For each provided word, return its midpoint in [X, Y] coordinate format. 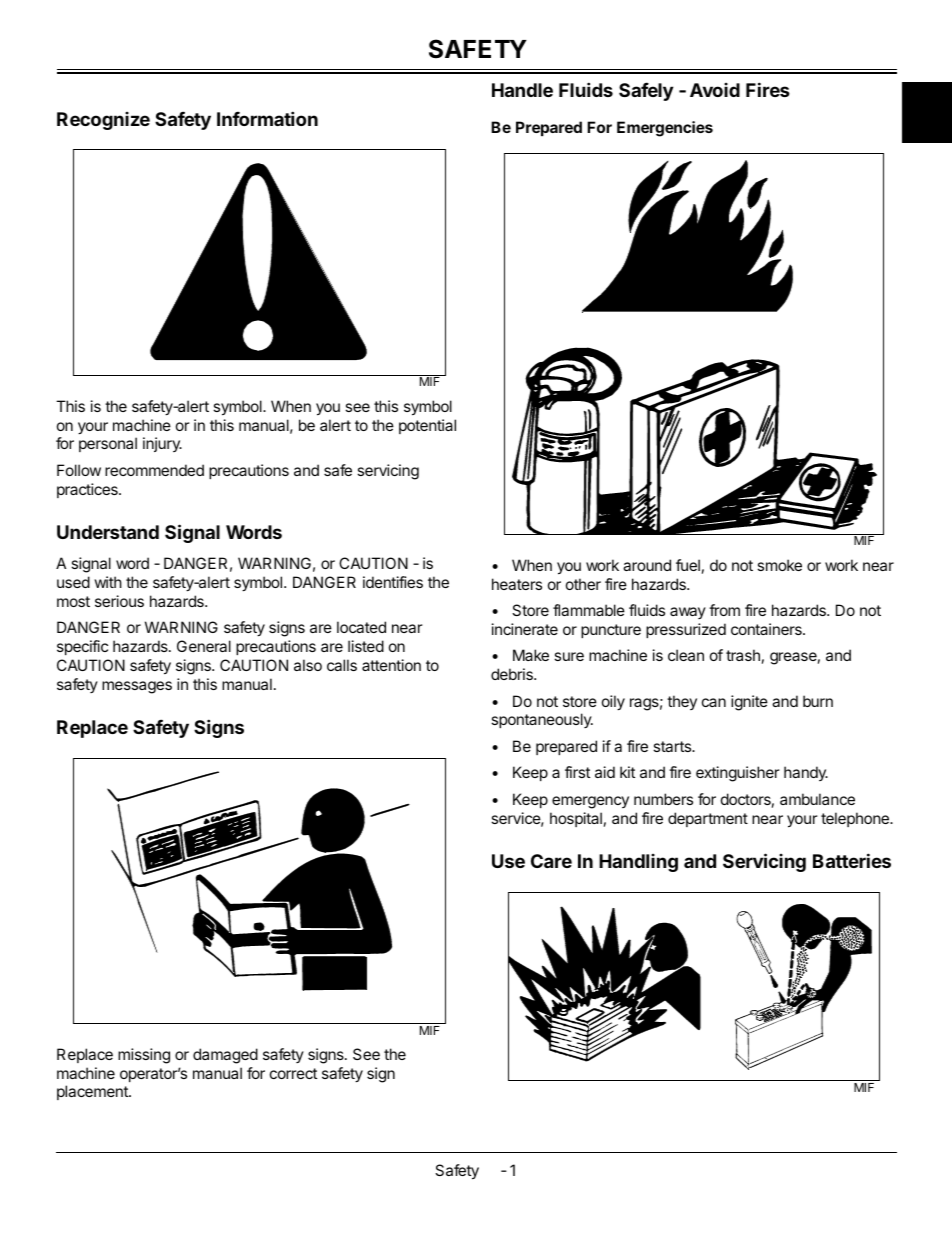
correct [293, 1073]
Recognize [103, 121]
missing [144, 1056]
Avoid [715, 90]
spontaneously [542, 720]
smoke [779, 565]
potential [427, 426]
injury [162, 444]
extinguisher [738, 774]
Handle [522, 90]
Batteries [852, 860]
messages [137, 687]
